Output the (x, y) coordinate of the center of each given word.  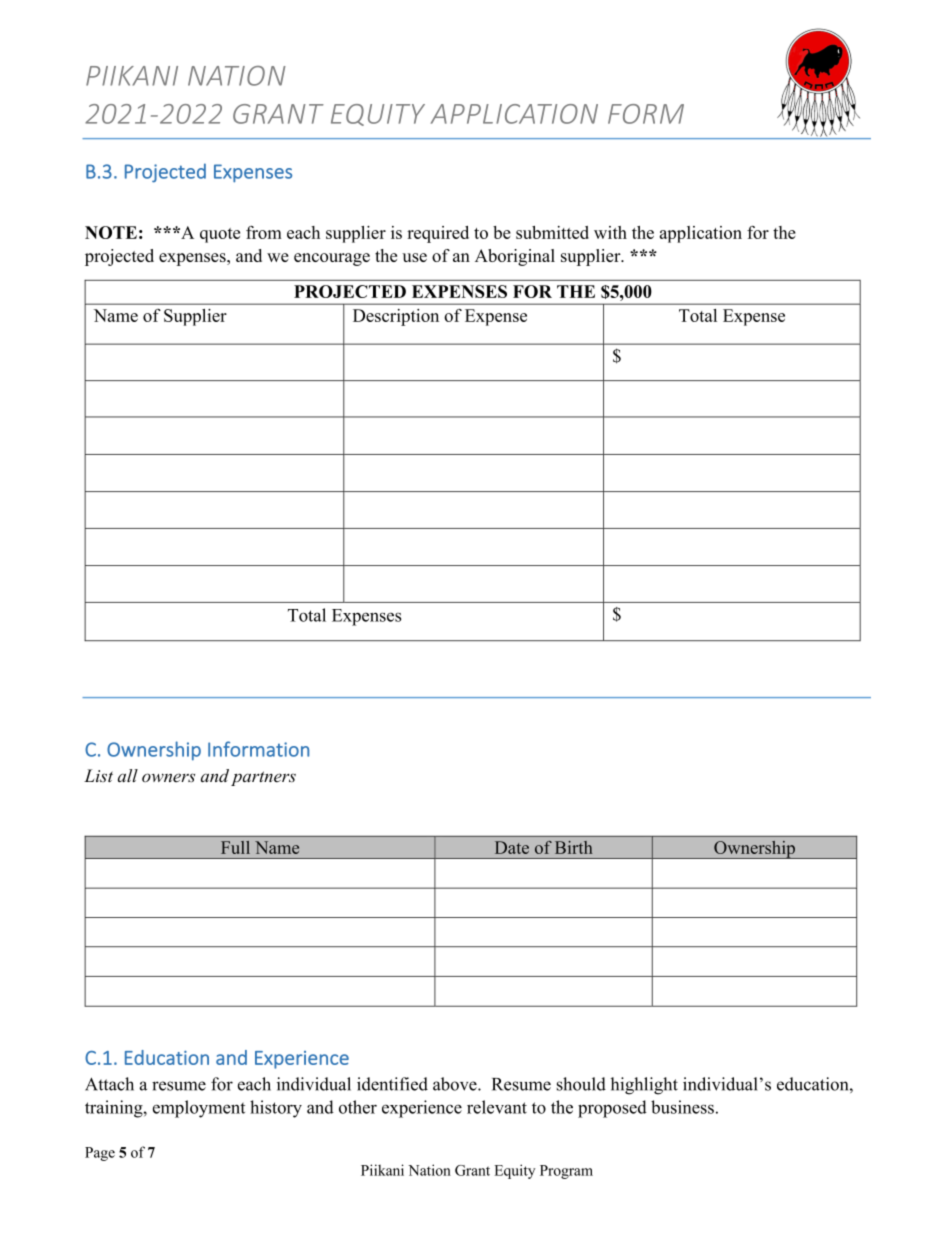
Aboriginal (515, 257)
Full (235, 847)
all (128, 775)
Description (396, 317)
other (358, 1107)
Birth (573, 847)
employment (199, 1109)
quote (220, 235)
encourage (332, 259)
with (610, 232)
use (414, 257)
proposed (612, 1109)
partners (263, 778)
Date (512, 847)
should (581, 1084)
